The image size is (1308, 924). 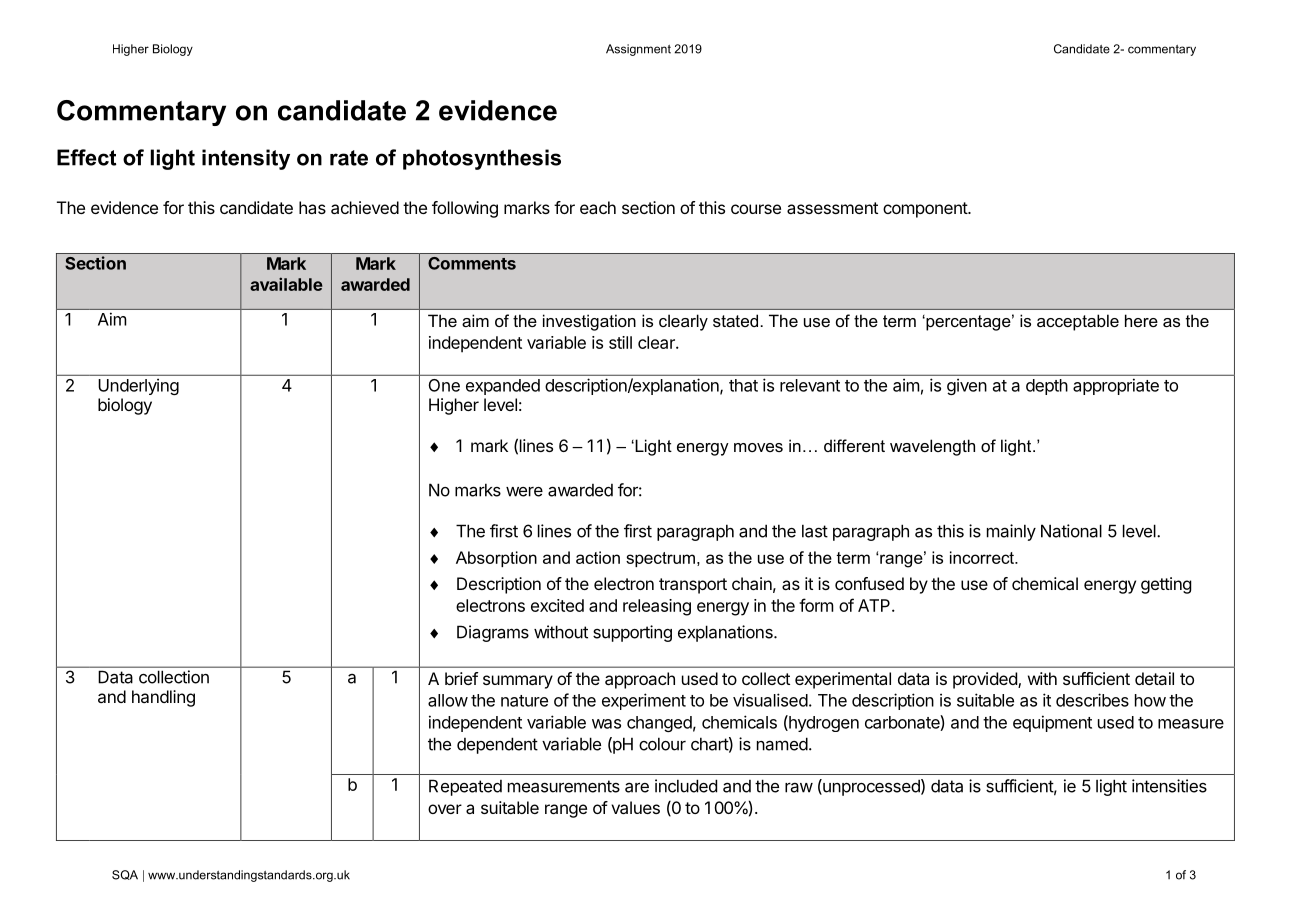 What do you see at coordinates (125, 875) in the document?
I see `SQA` at bounding box center [125, 875].
